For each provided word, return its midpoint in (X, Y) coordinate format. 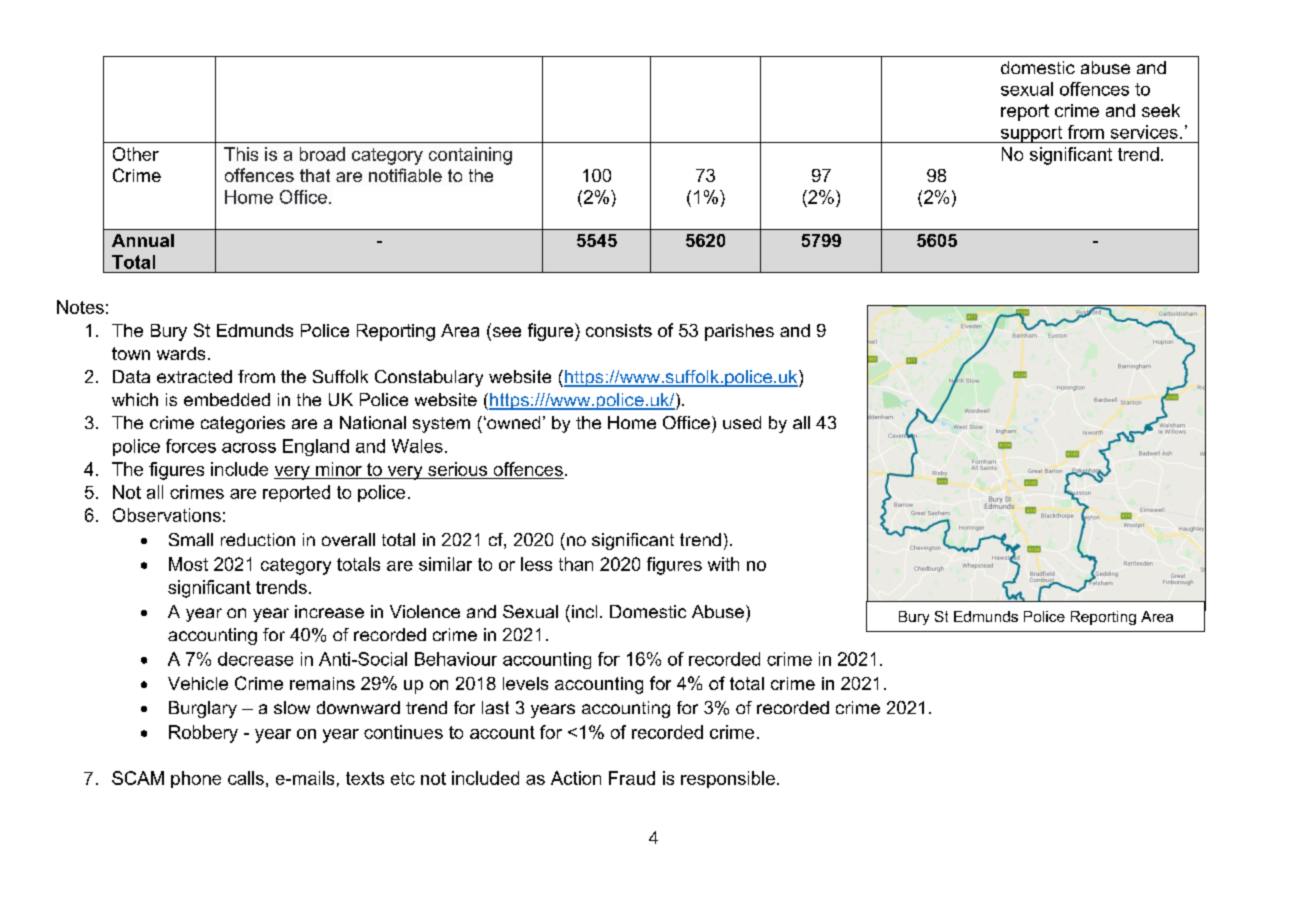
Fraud (632, 778)
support (1031, 134)
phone (196, 779)
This (241, 154)
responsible (728, 779)
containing (470, 156)
